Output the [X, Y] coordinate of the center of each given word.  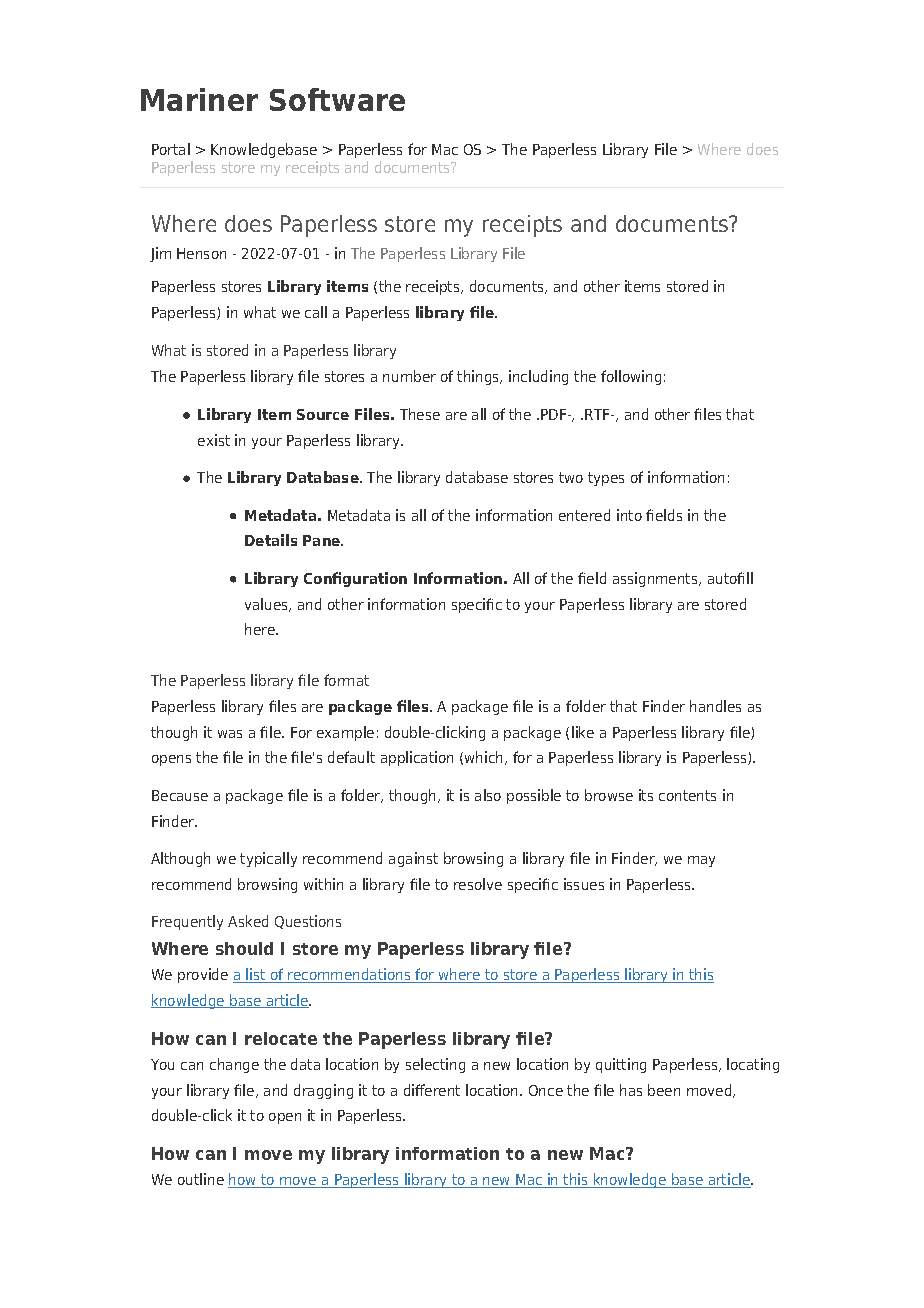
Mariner [199, 99]
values [268, 605]
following [631, 377]
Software [337, 99]
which [485, 758]
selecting [435, 1065]
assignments [656, 579]
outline [201, 1179]
